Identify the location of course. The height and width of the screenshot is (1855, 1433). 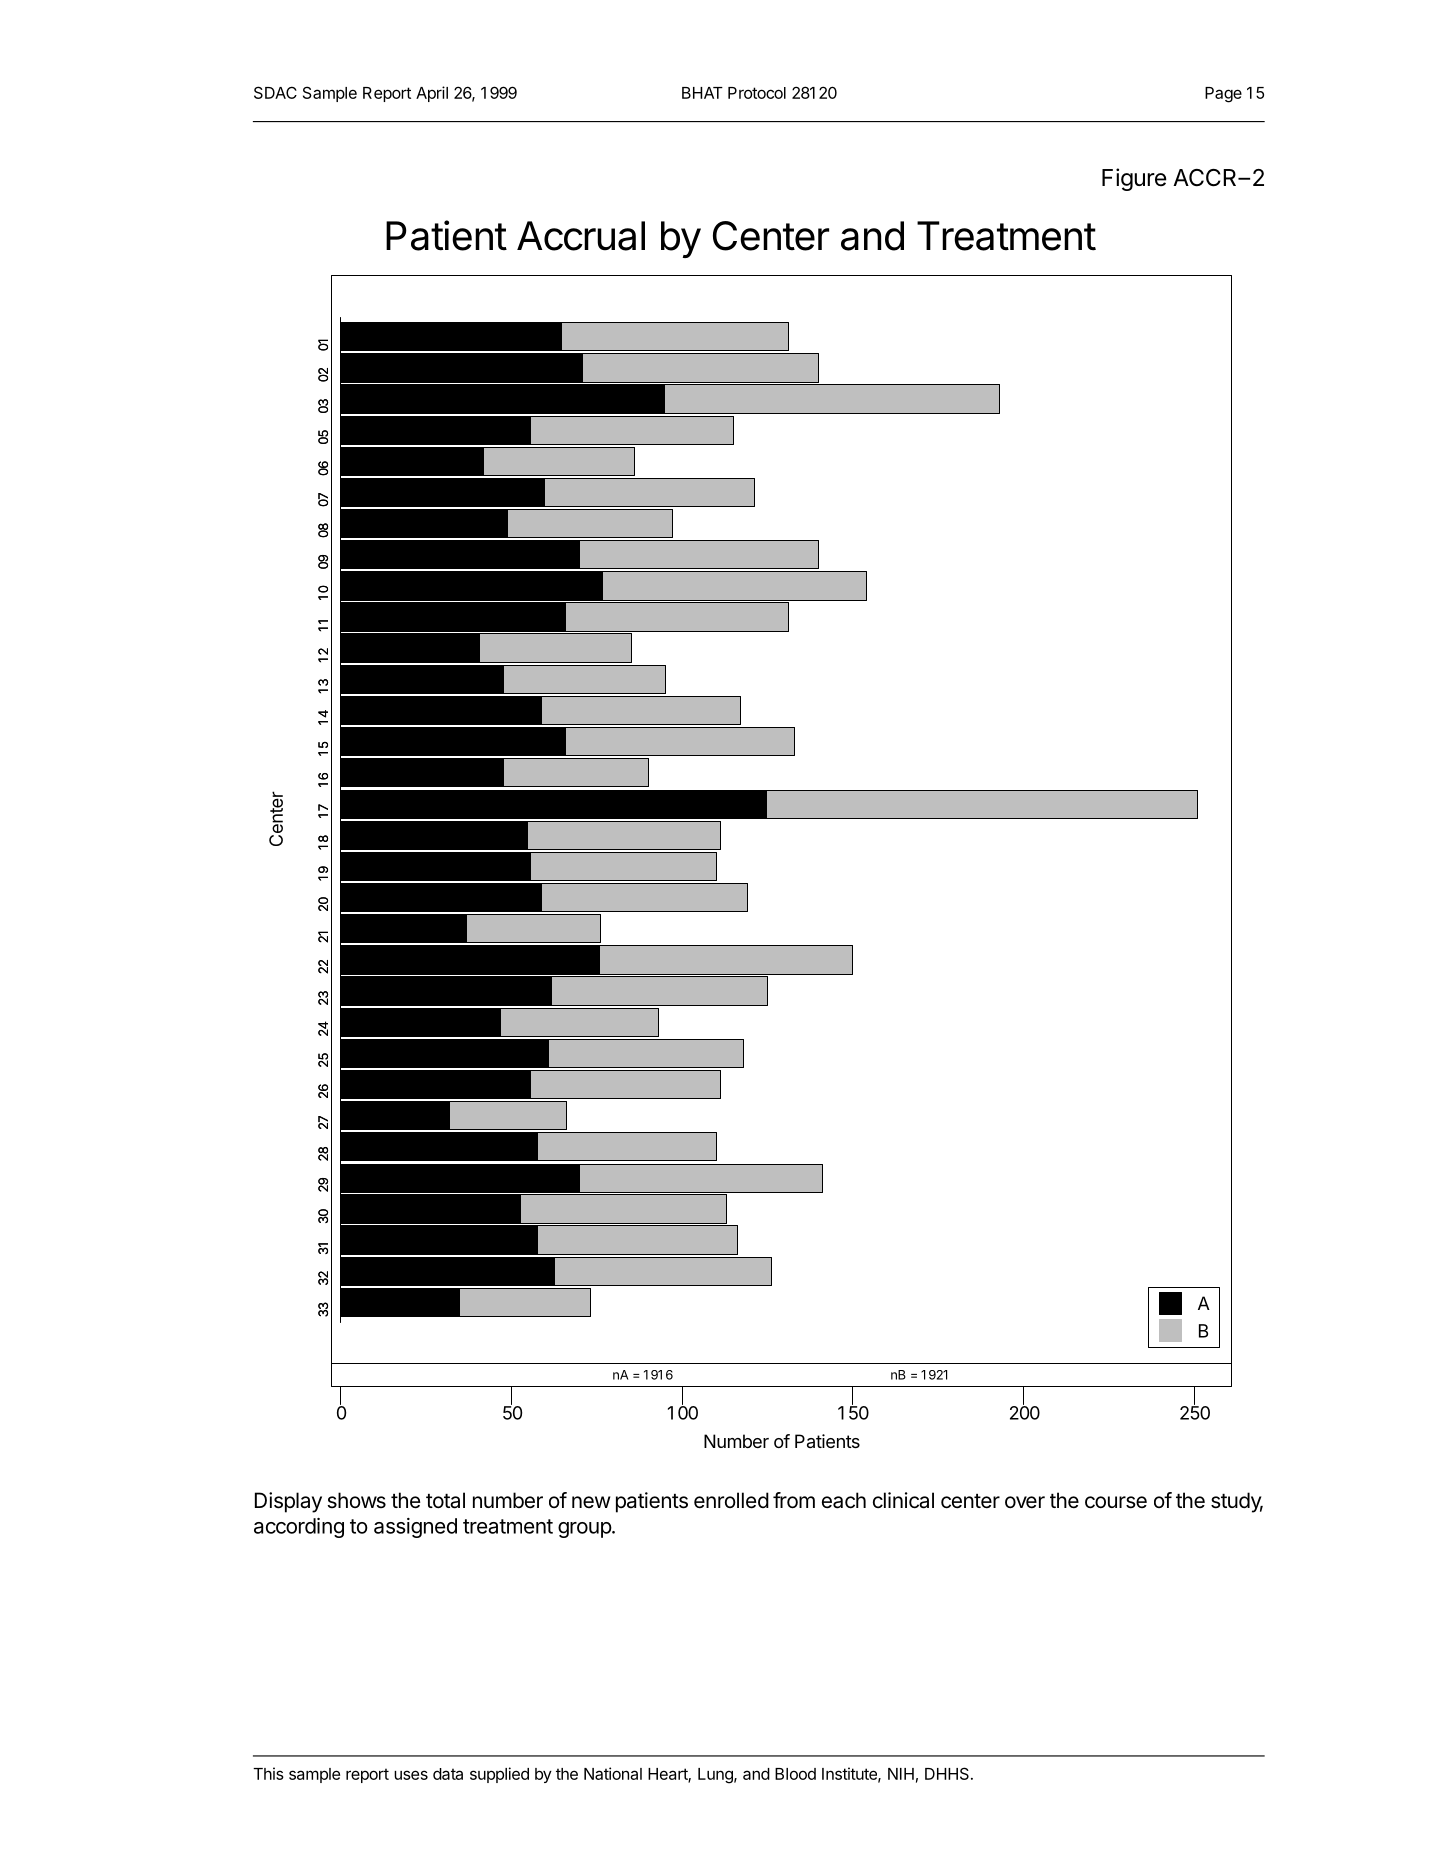
(1116, 1502).
